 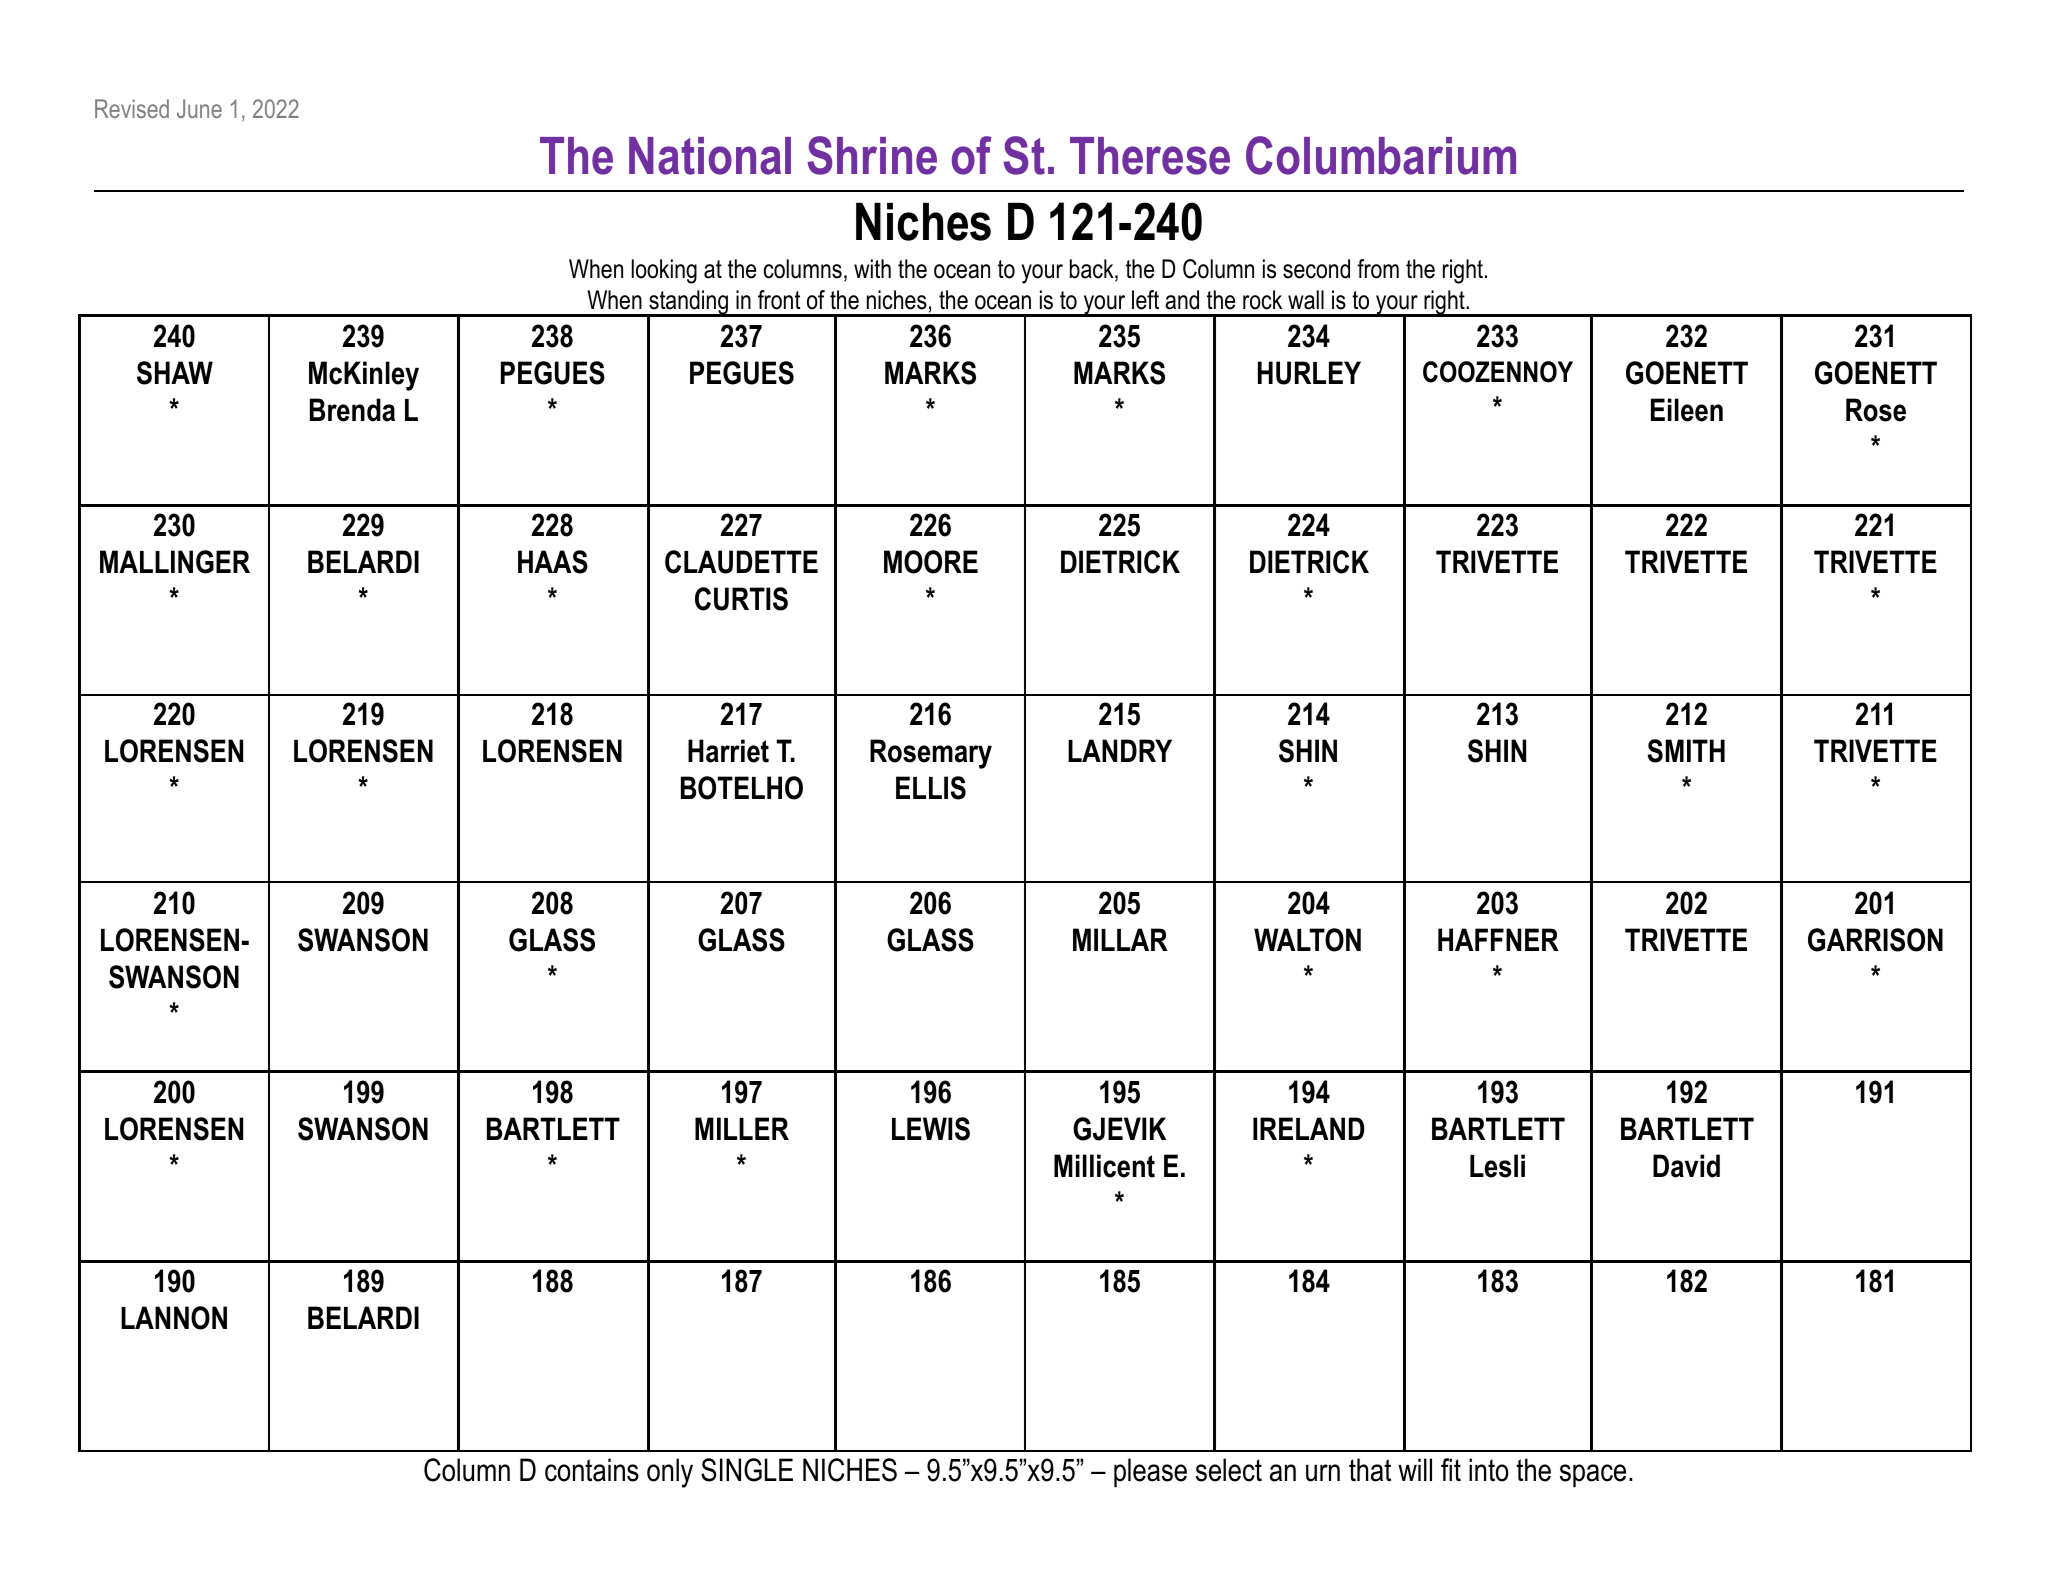 I want to click on from, so click(x=1378, y=269).
